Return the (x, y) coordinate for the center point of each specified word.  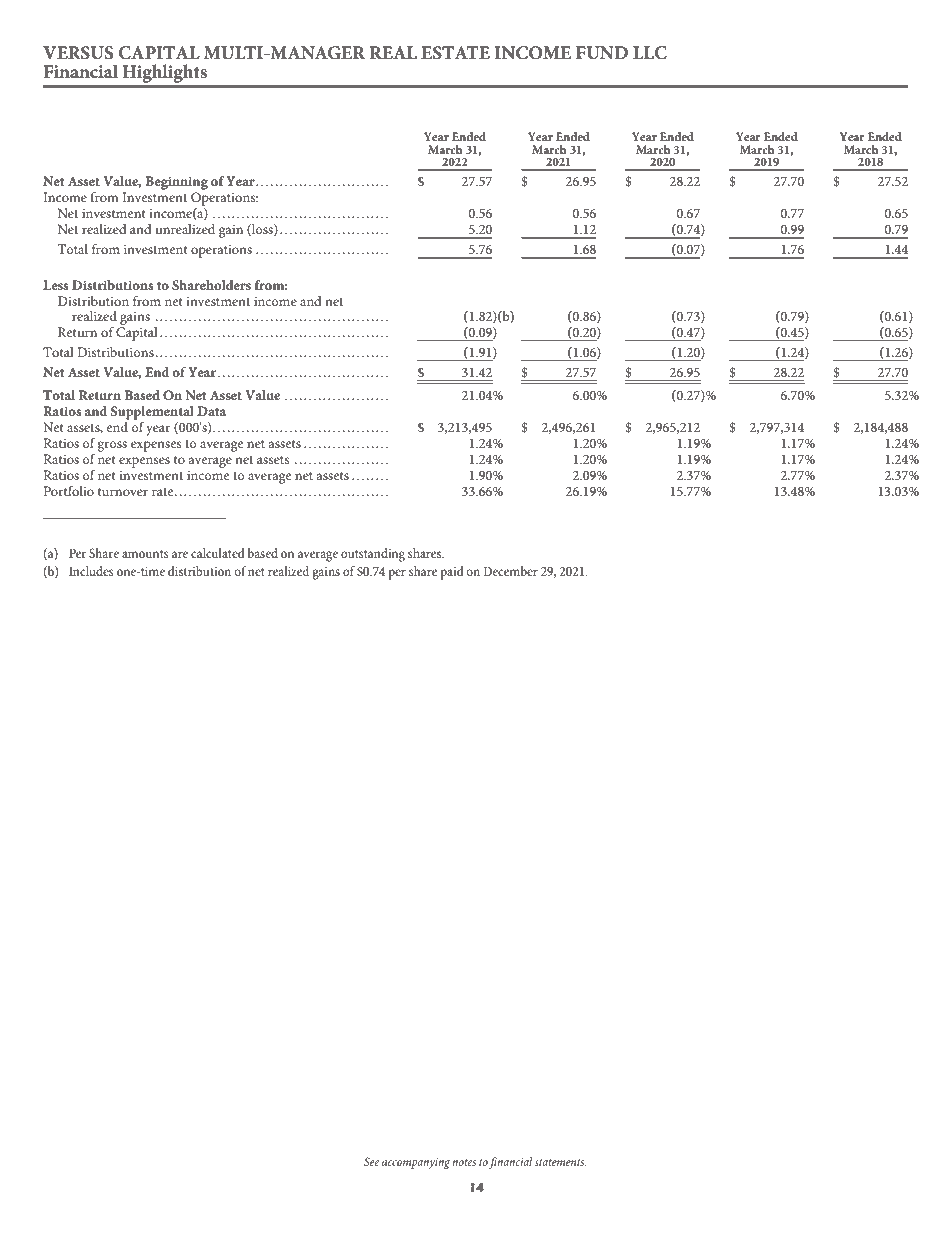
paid (452, 573)
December (511, 571)
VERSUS (78, 53)
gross (112, 446)
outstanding (373, 555)
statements (560, 1162)
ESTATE (455, 53)
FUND (602, 53)
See (371, 1161)
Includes (91, 571)
